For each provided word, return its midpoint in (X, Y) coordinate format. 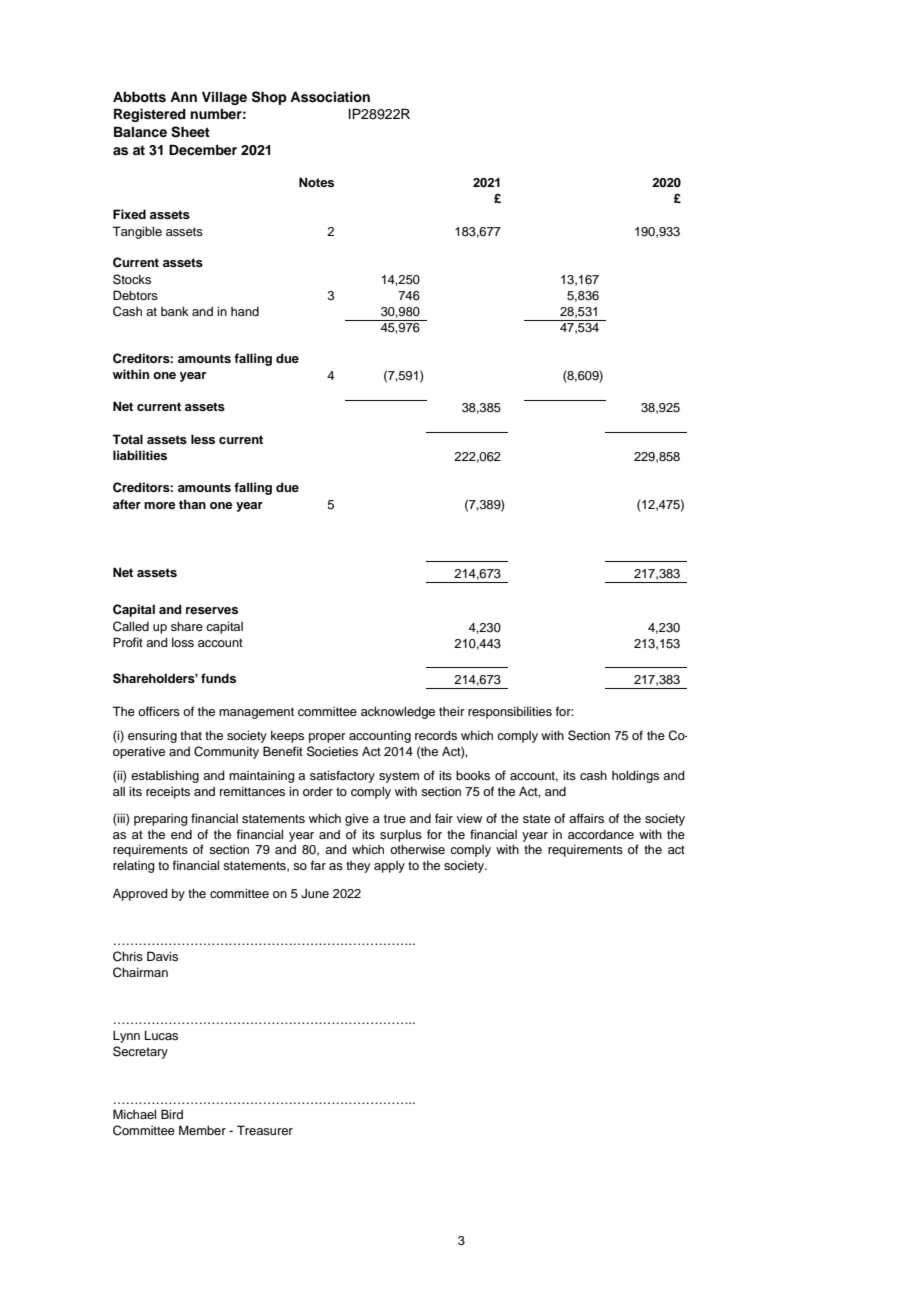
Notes (316, 182)
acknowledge (398, 712)
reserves (212, 610)
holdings (635, 776)
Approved (140, 894)
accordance (601, 834)
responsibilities (510, 712)
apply (389, 867)
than (192, 504)
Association (330, 97)
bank (175, 311)
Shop (269, 98)
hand (245, 311)
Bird (172, 1114)
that (191, 735)
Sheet (190, 132)
